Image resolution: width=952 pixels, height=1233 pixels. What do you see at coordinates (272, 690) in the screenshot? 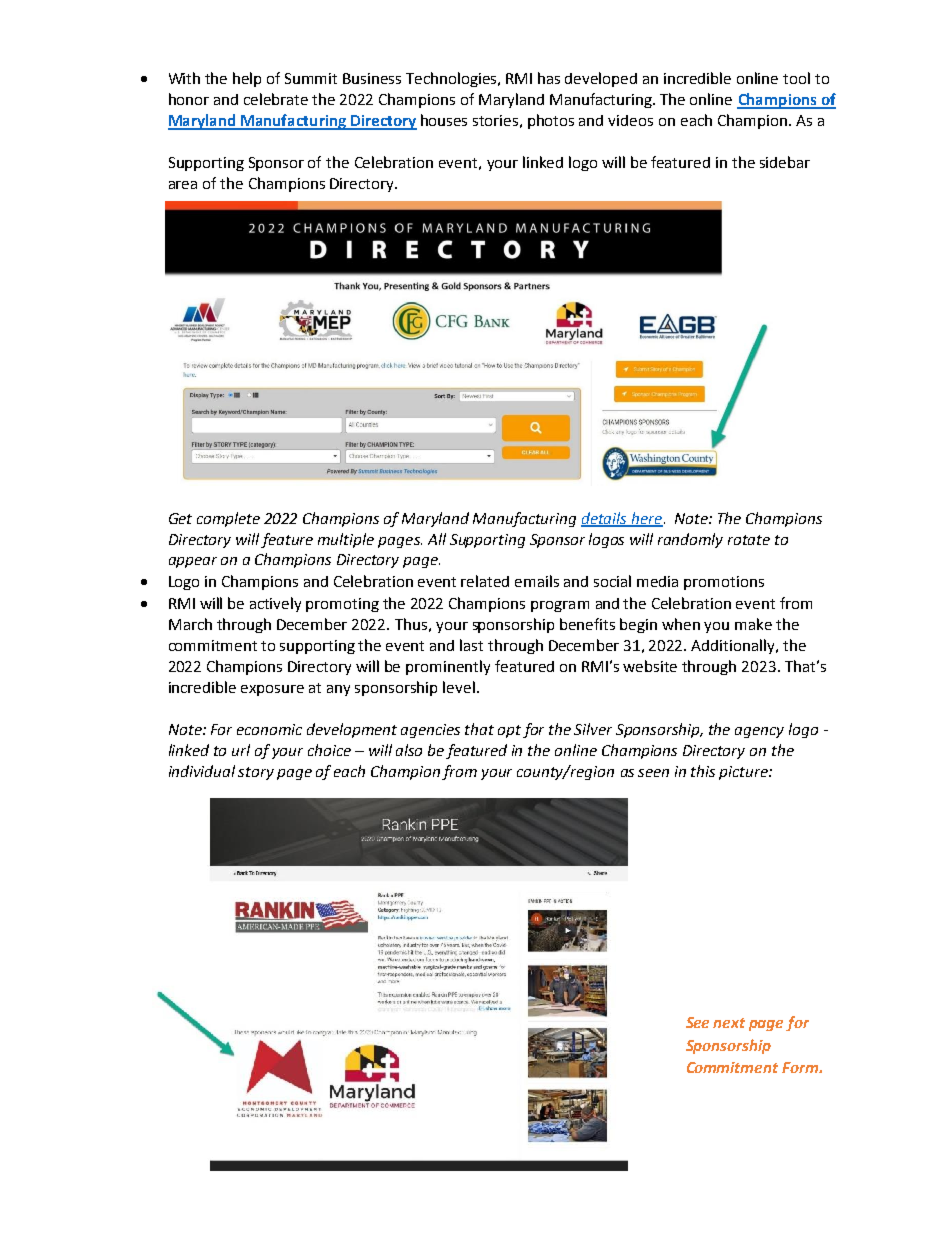
I see `exposure` at bounding box center [272, 690].
